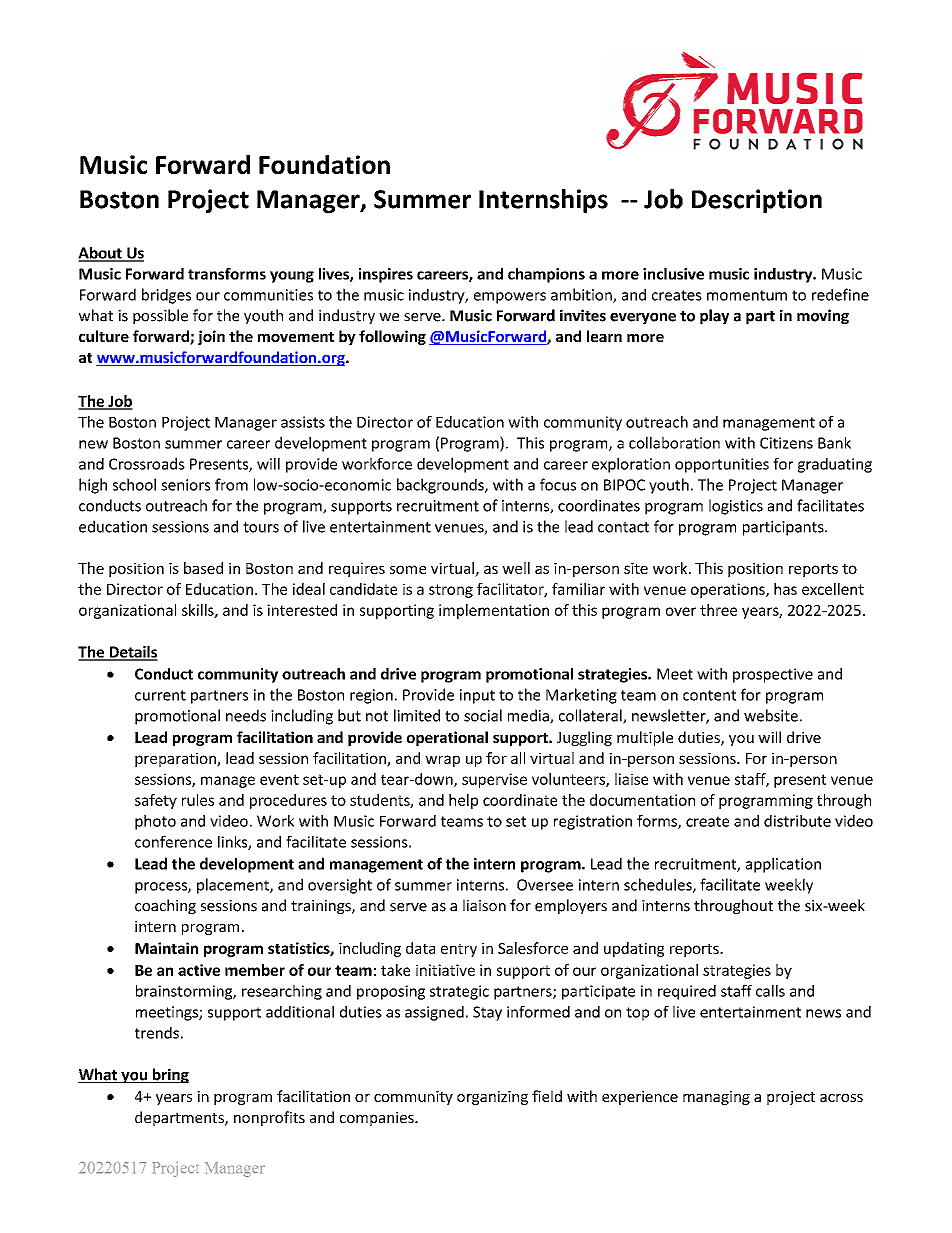 The height and width of the page is (1233, 952). What do you see at coordinates (185, 485) in the page?
I see `seniors` at bounding box center [185, 485].
